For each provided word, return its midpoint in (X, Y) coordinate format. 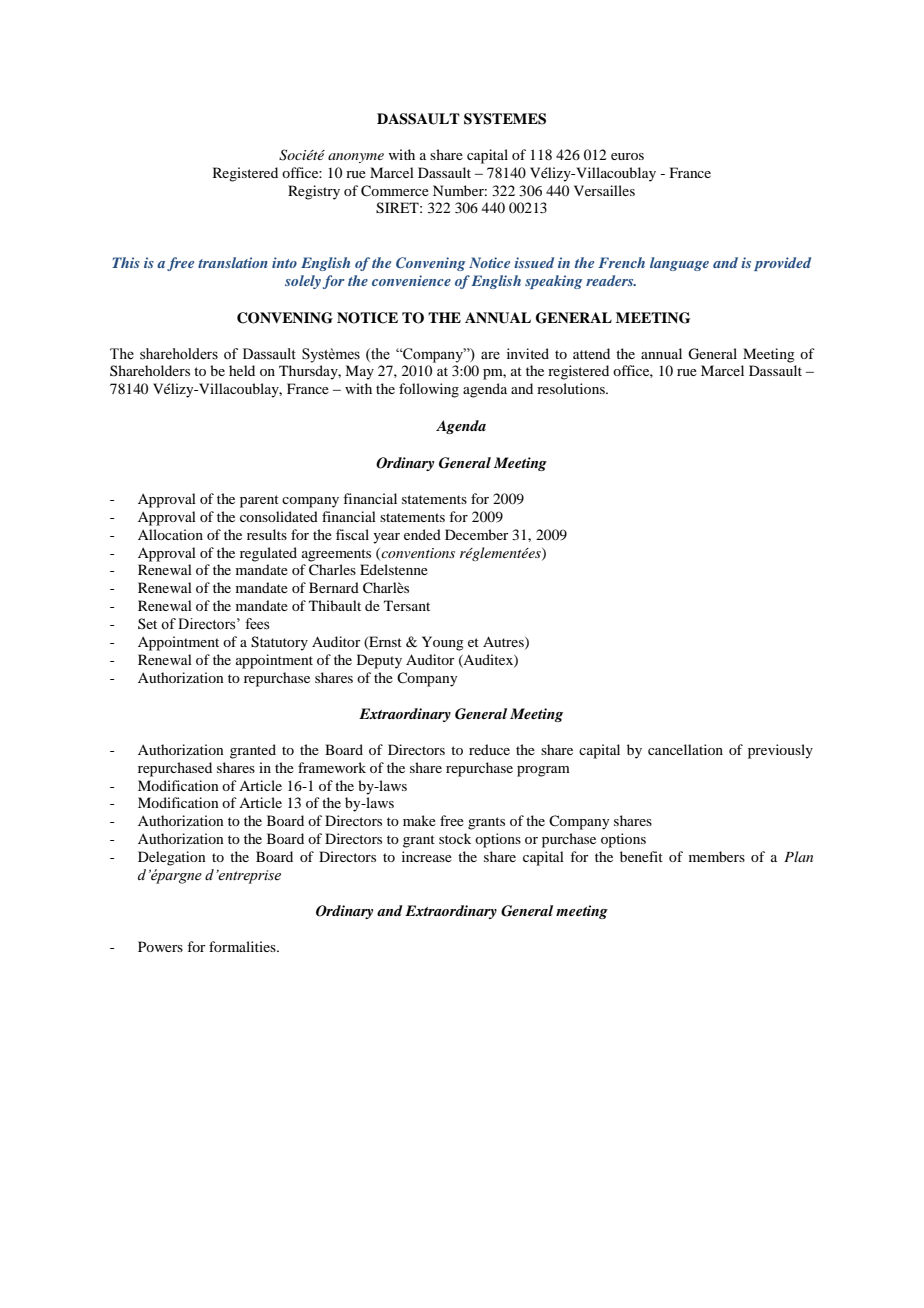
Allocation (170, 534)
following (429, 390)
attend (591, 353)
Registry (314, 192)
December (477, 534)
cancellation (685, 749)
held (242, 370)
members (717, 856)
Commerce (395, 191)
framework (332, 767)
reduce (489, 749)
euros (627, 156)
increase (427, 856)
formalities (243, 946)
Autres (504, 642)
